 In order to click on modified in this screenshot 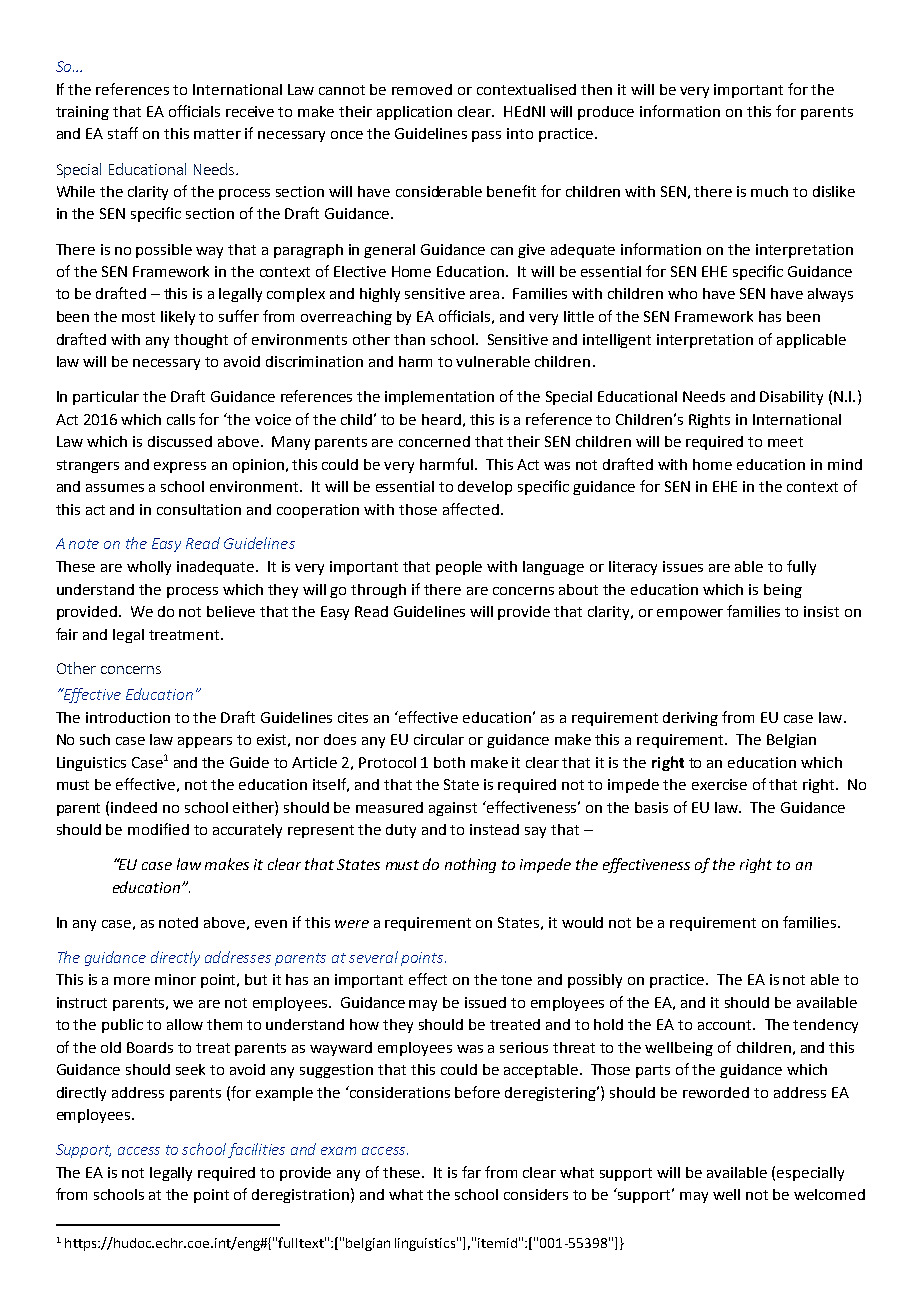, I will do `click(158, 829)`.
